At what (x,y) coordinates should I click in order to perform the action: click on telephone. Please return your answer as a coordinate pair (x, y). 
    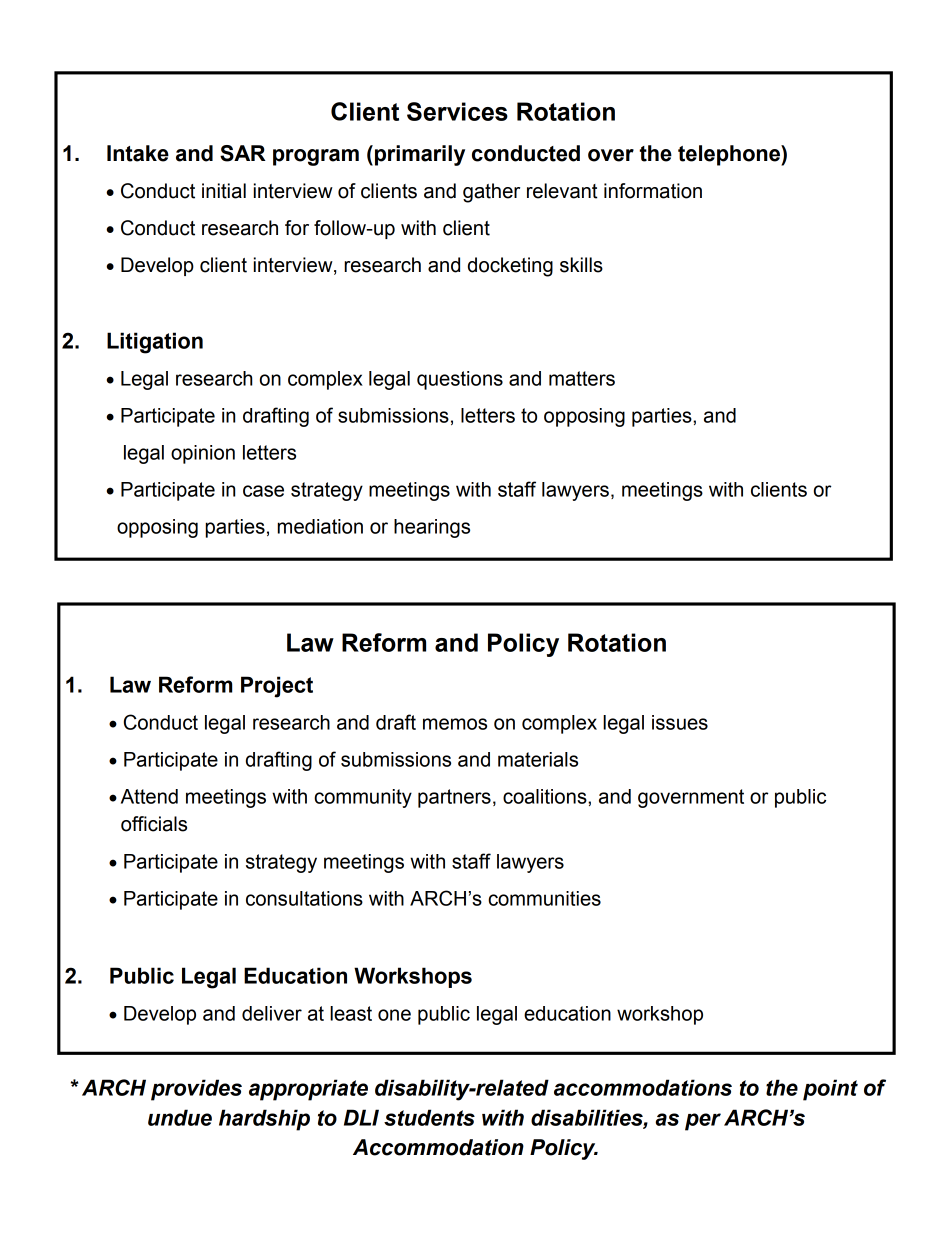
    Looking at the image, I should click on (730, 155).
